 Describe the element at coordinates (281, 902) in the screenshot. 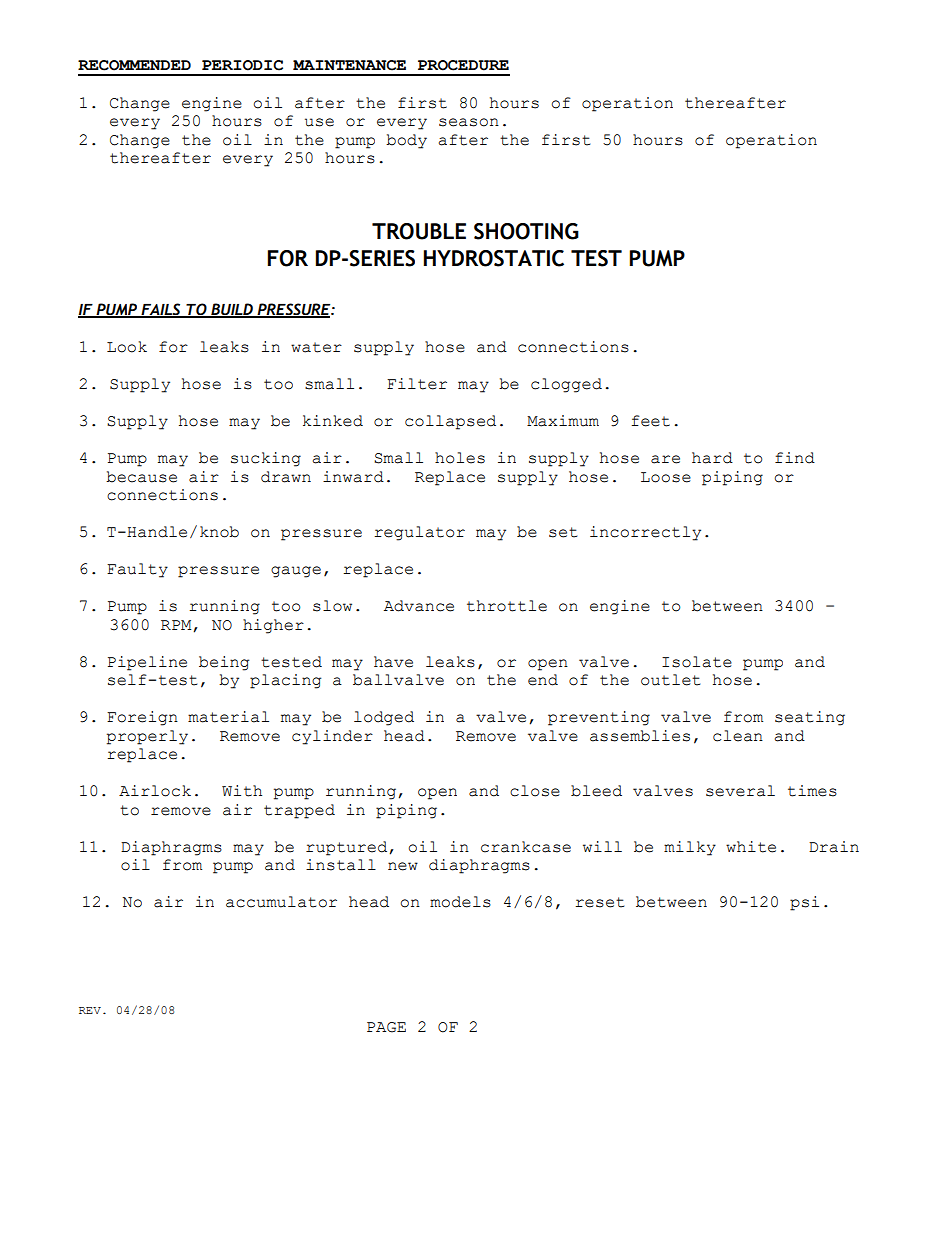

I see `accumulator` at that location.
